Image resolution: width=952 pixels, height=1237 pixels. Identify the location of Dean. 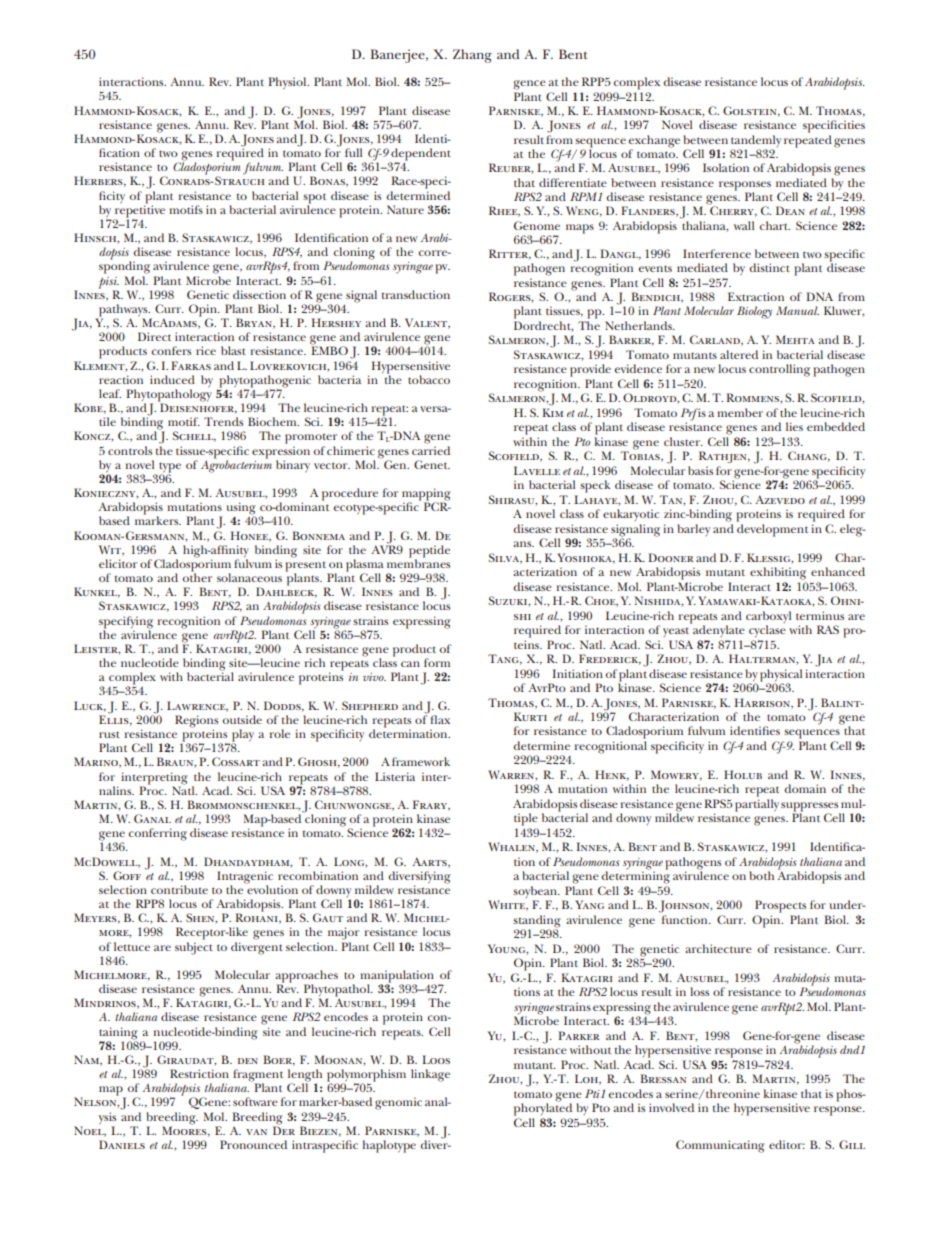
(790, 210).
